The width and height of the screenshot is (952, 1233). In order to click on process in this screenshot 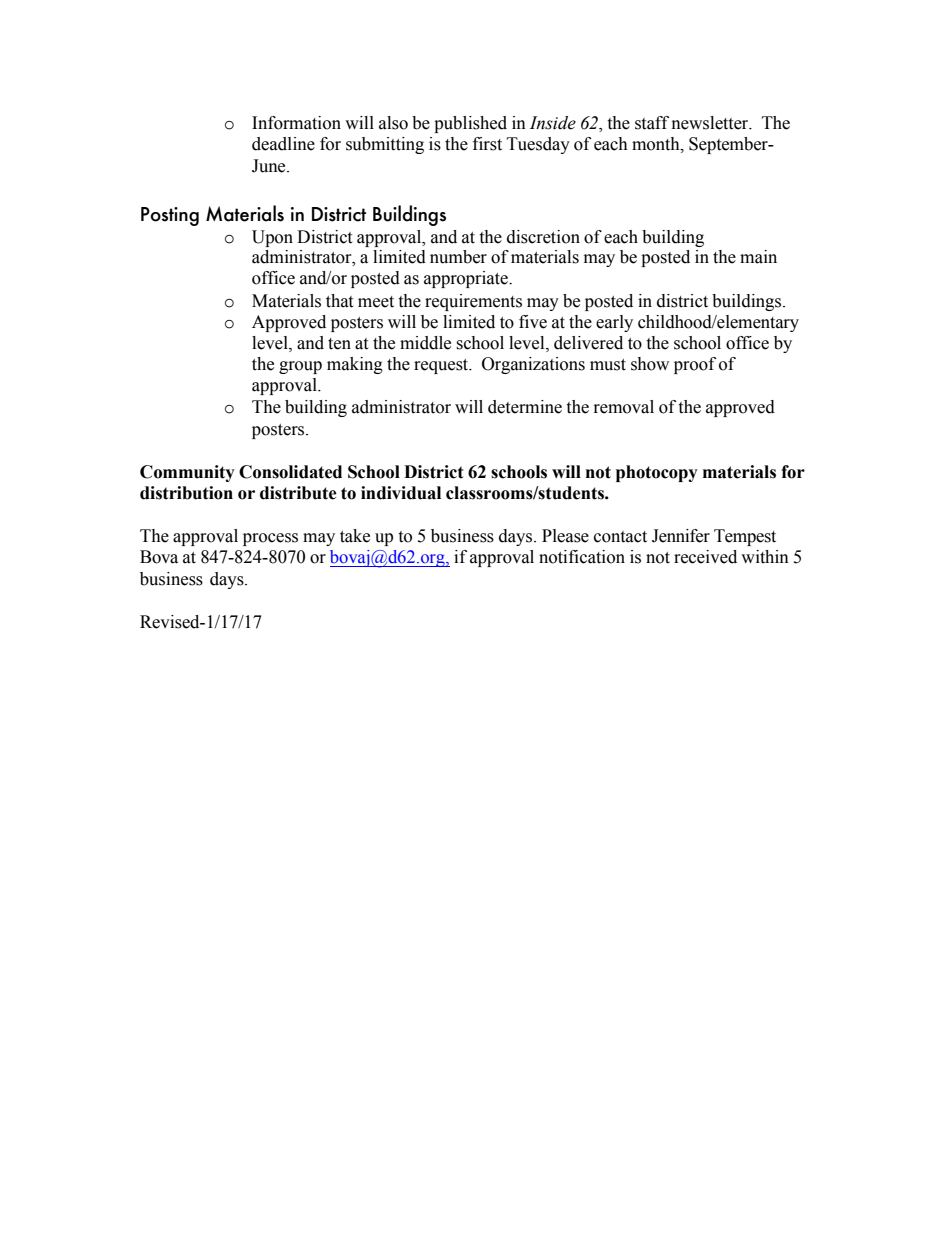, I will do `click(270, 539)`.
